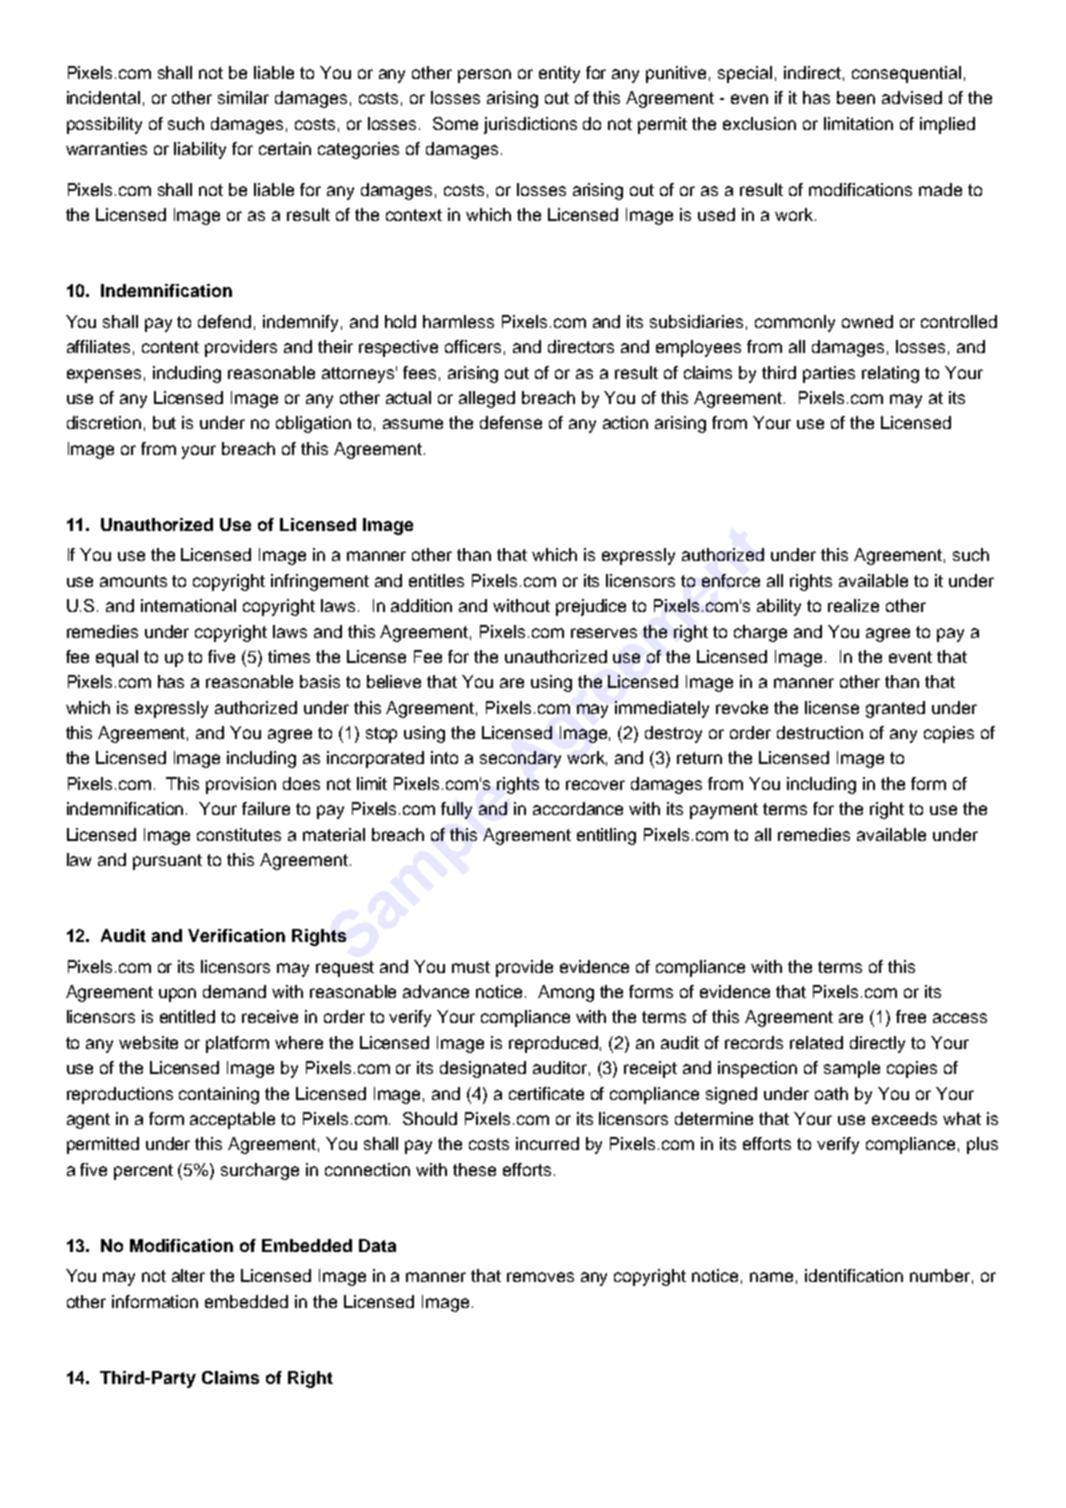  I want to click on been, so click(856, 97).
